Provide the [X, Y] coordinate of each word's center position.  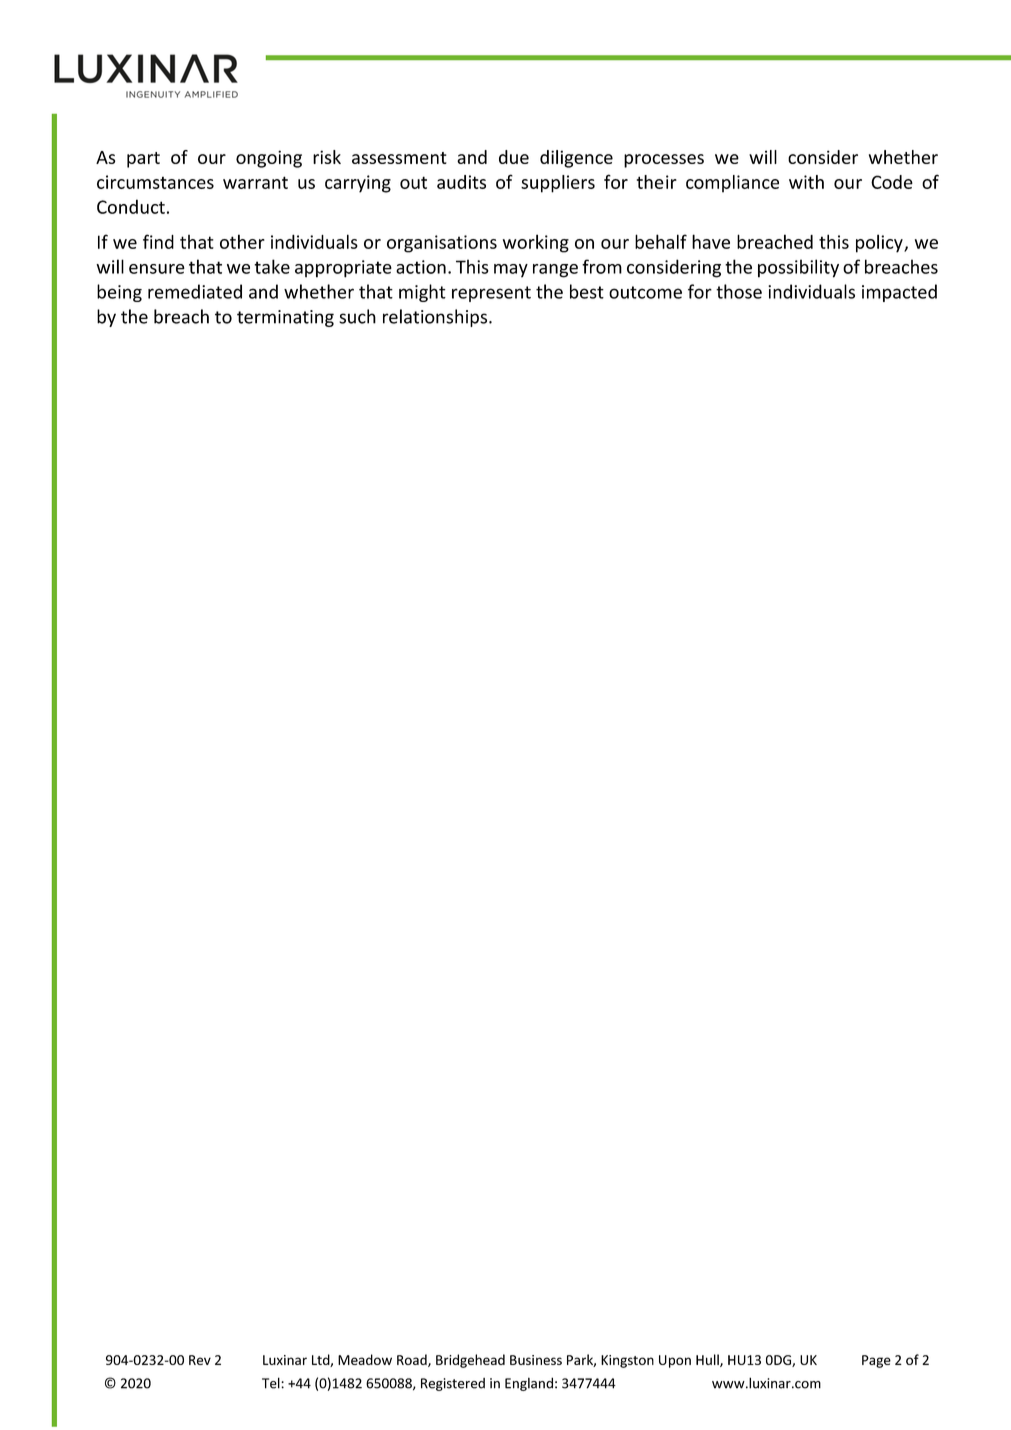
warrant [255, 182]
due [514, 157]
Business [536, 1360]
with [806, 182]
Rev [200, 1360]
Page [876, 1361]
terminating [285, 318]
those [739, 291]
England [529, 1384]
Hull [708, 1360]
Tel [272, 1383]
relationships [436, 318]
